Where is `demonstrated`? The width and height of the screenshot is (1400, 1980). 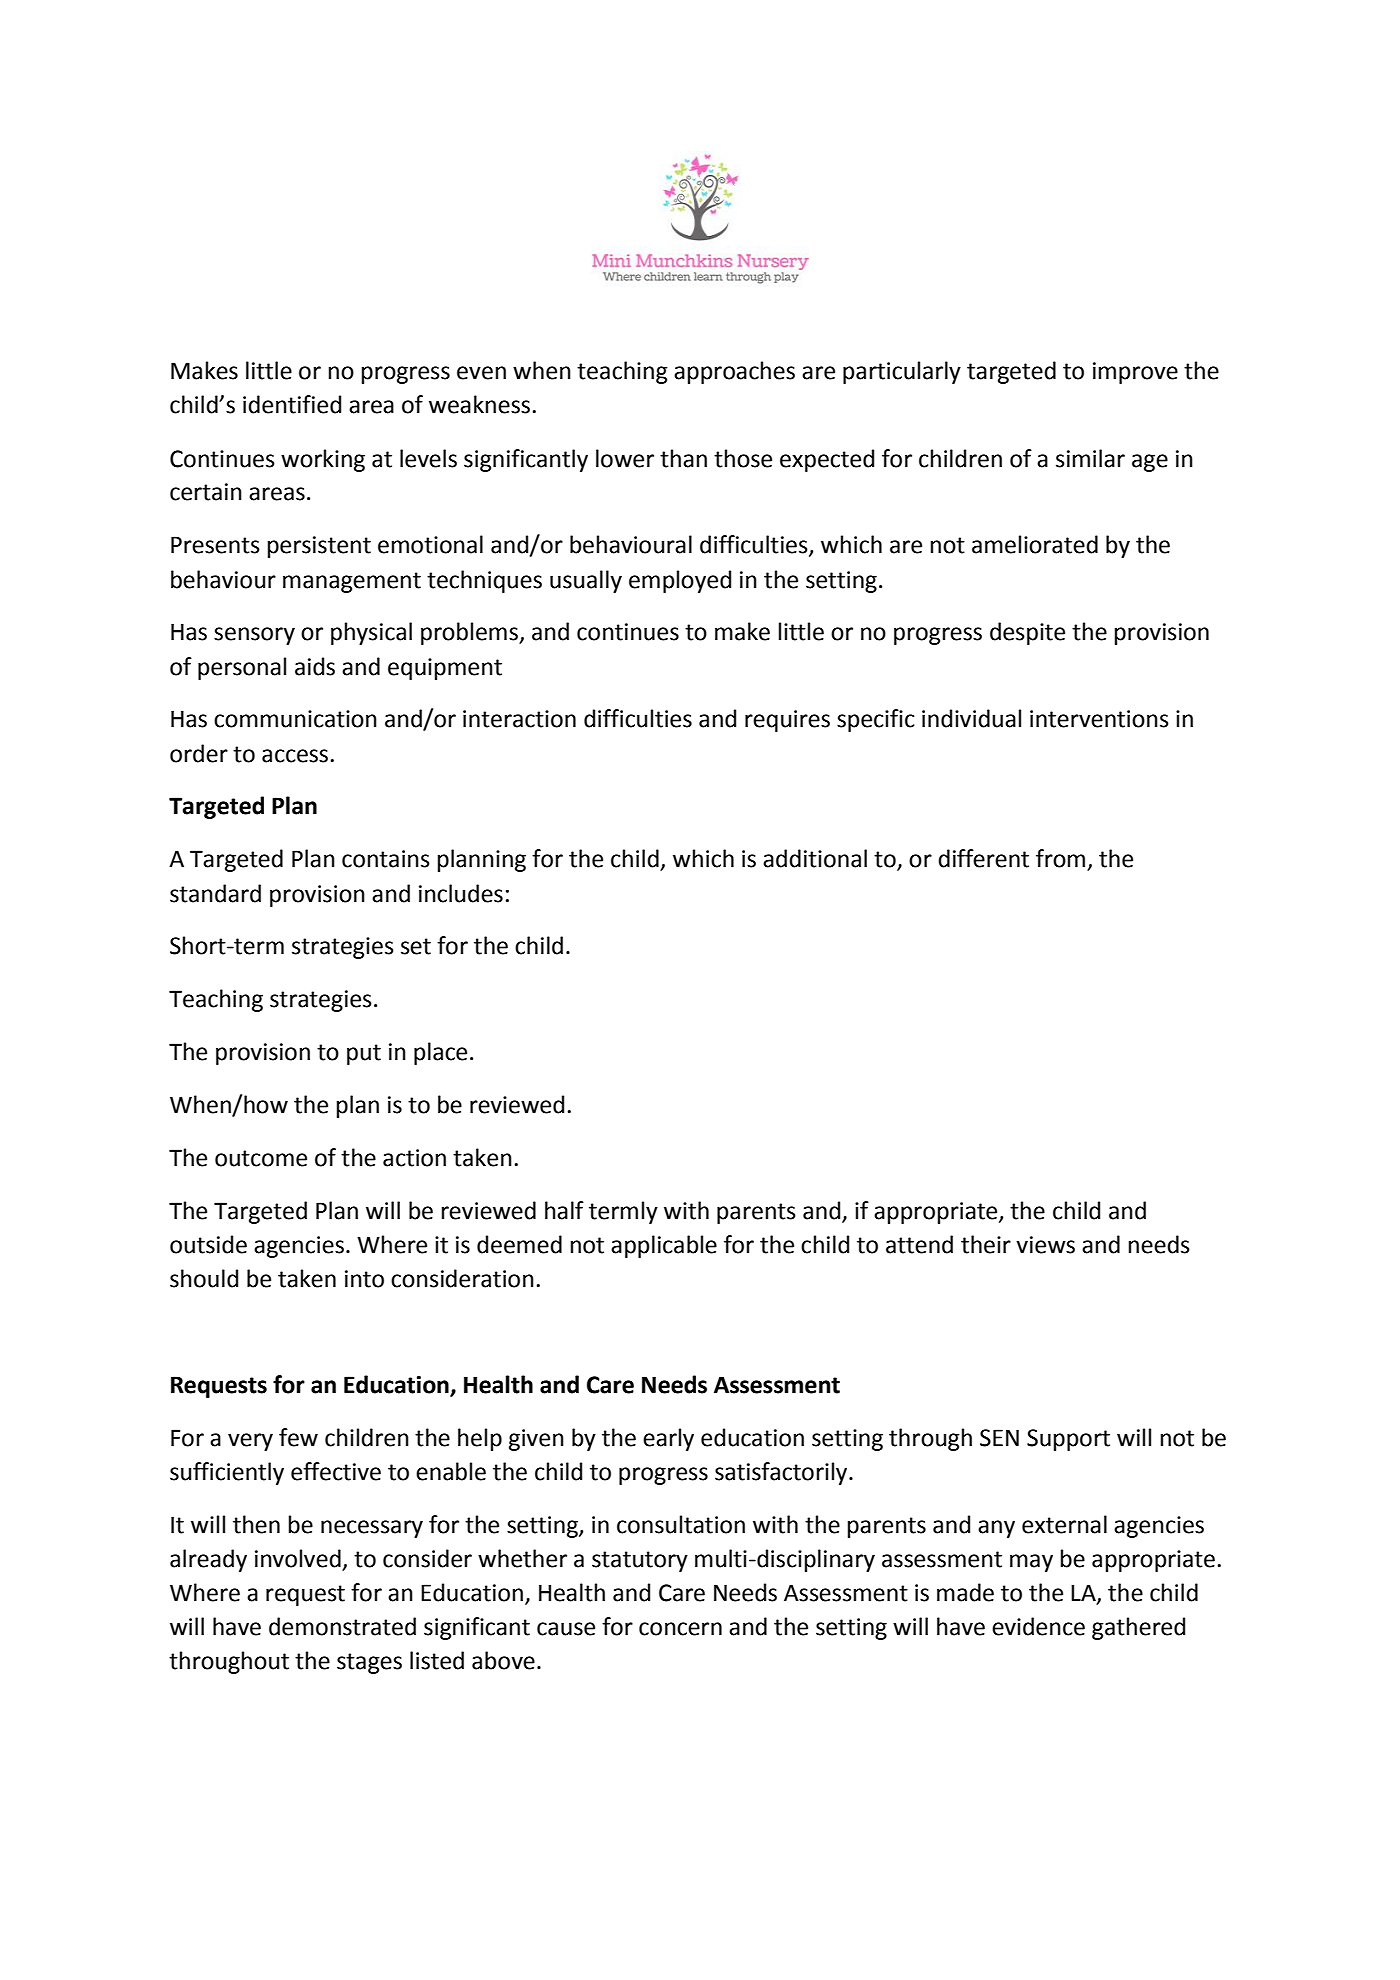 demonstrated is located at coordinates (342, 1626).
